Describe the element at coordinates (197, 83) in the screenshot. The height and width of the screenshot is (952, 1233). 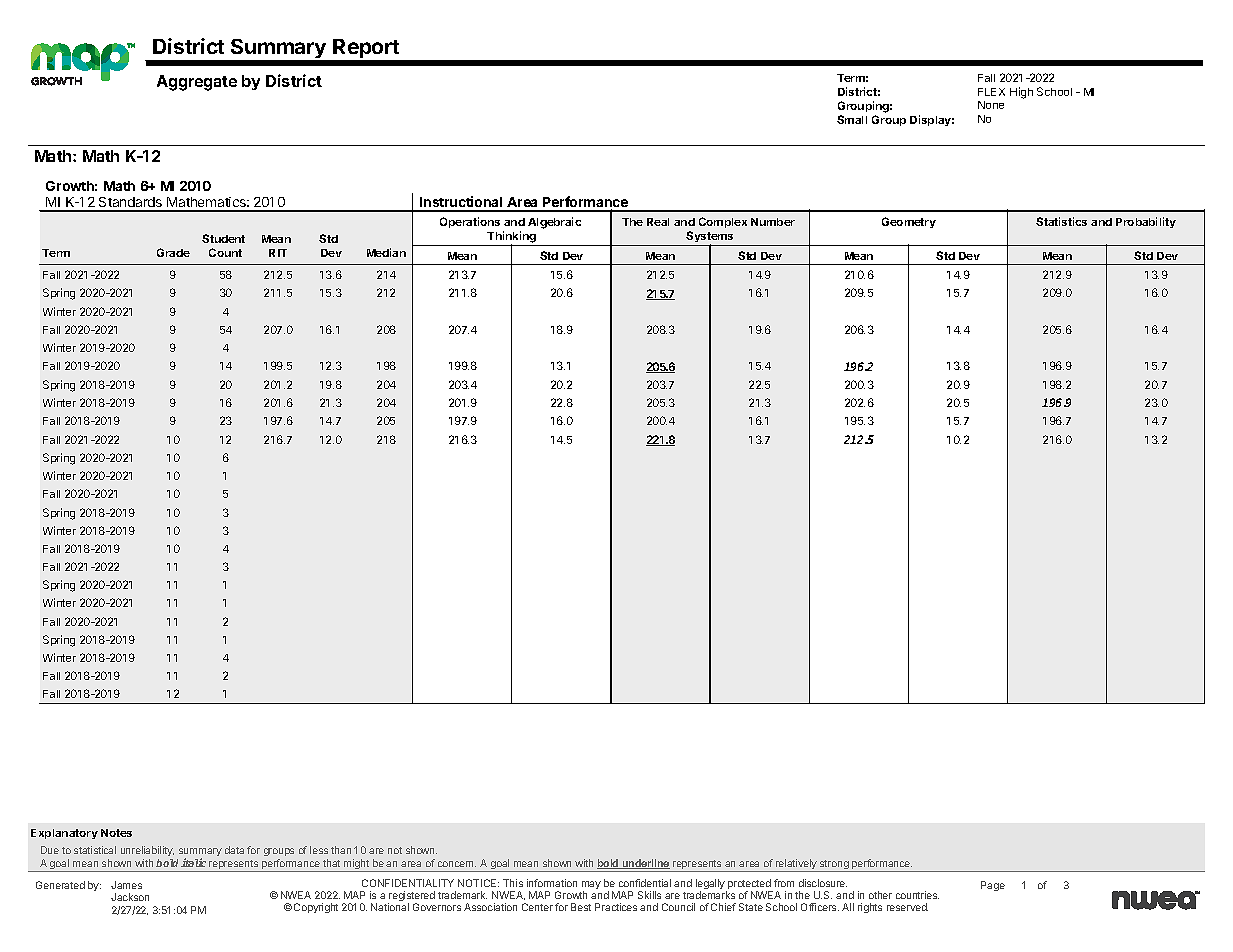
I see `Aggregate` at that location.
